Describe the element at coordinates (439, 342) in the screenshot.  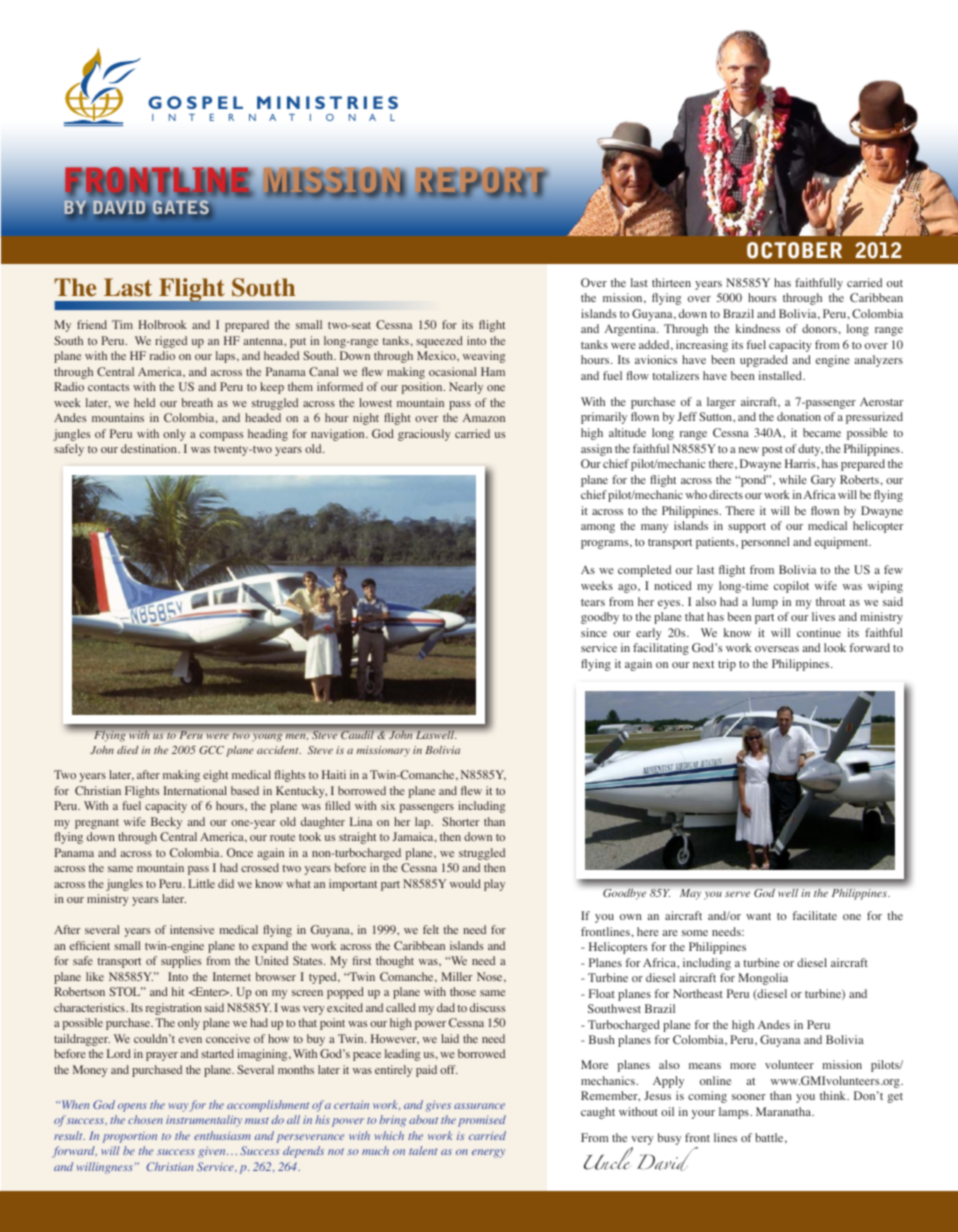
I see `squeezed` at that location.
